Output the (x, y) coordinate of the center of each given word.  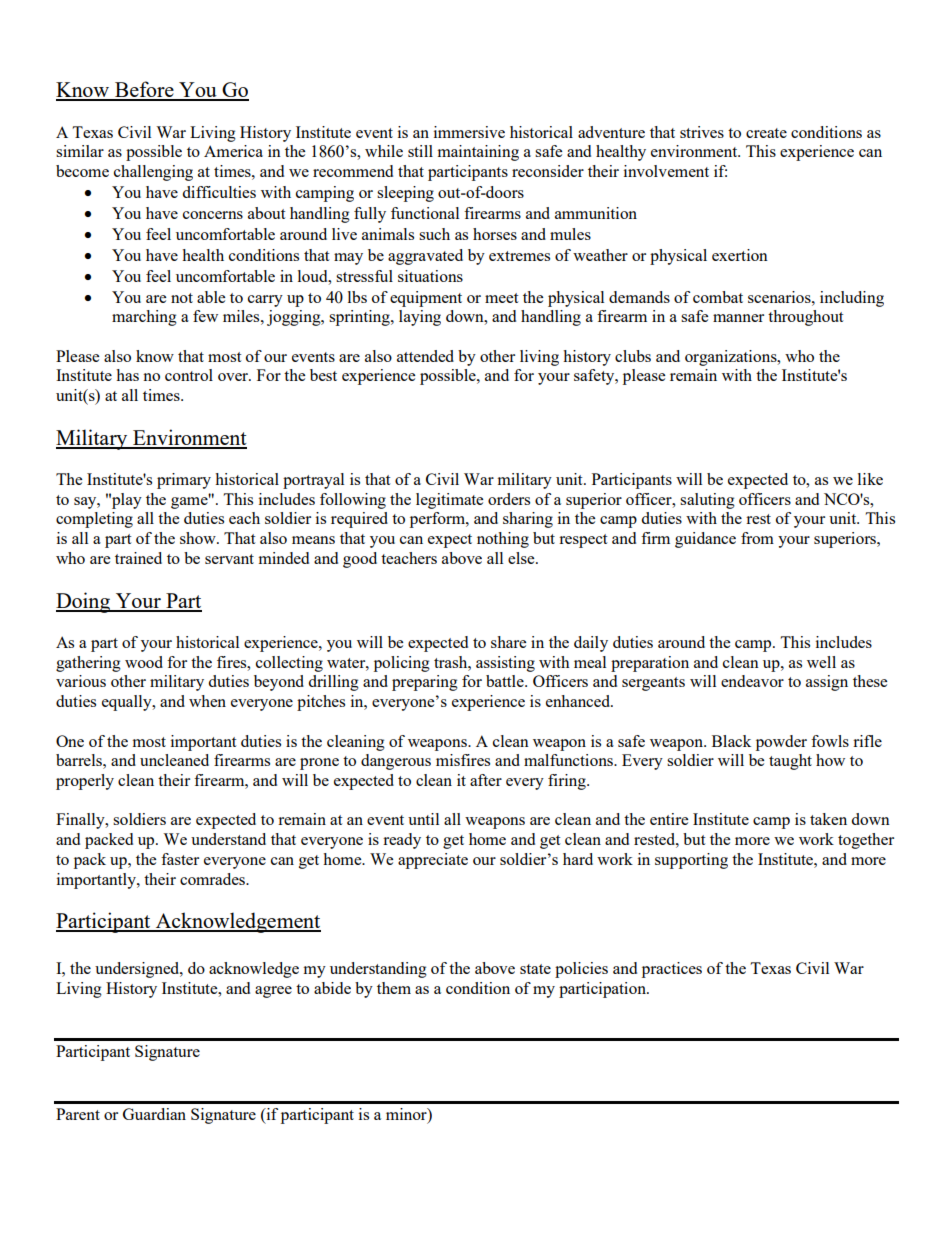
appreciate (433, 861)
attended (425, 356)
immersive (469, 132)
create (766, 133)
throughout (805, 318)
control (189, 375)
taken (828, 819)
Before (144, 90)
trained (138, 558)
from (757, 538)
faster (180, 859)
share (508, 642)
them (394, 988)
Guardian (154, 1114)
